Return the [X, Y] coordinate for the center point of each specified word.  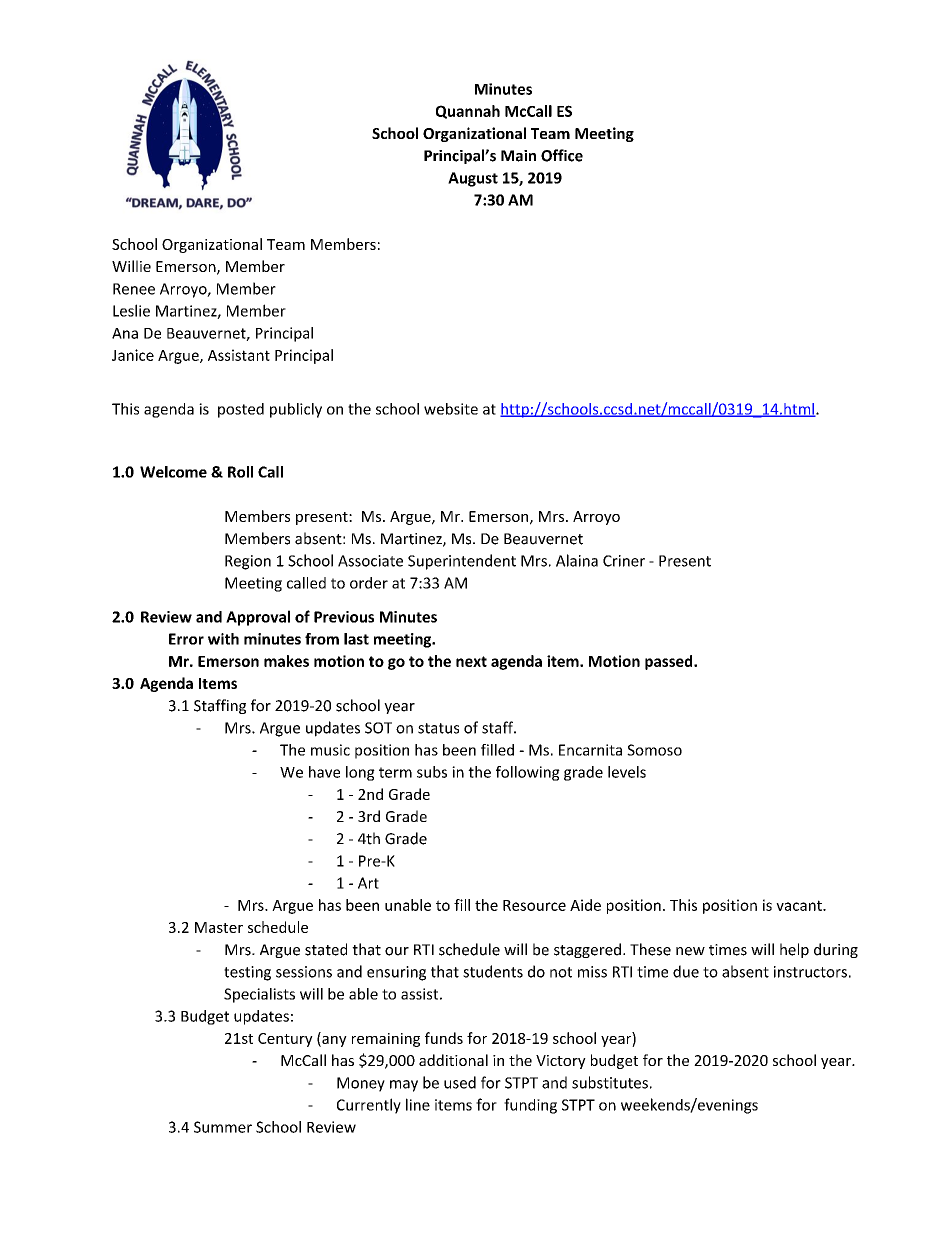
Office [562, 155]
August [473, 179]
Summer [223, 1127]
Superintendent [462, 562]
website [451, 409]
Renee [134, 289]
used [460, 1082]
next [471, 661]
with [223, 639]
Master [219, 927]
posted [241, 410]
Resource [534, 905]
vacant [800, 905]
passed [670, 662]
